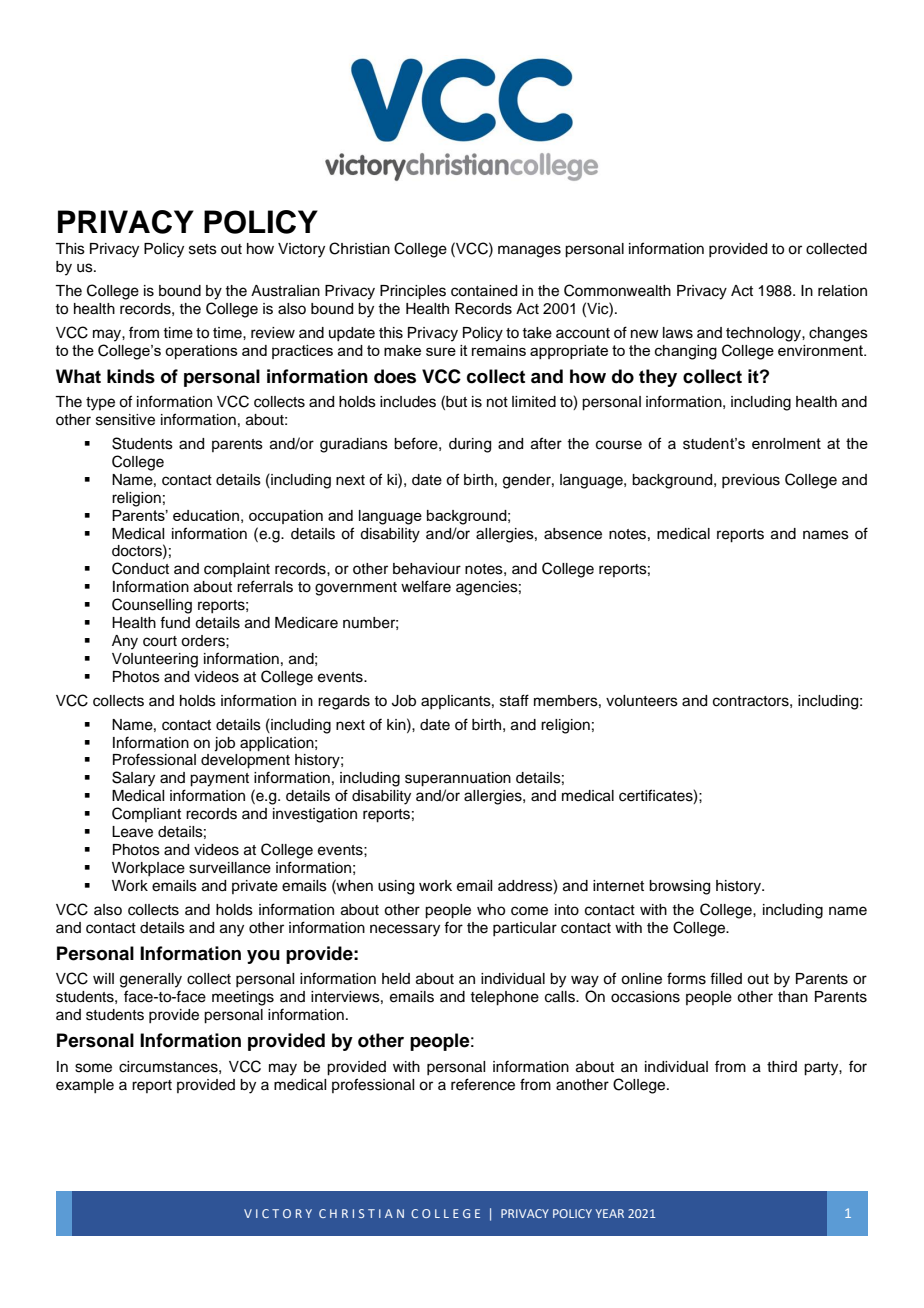 The width and height of the screenshot is (924, 1308). I want to click on Conduct, so click(140, 568).
